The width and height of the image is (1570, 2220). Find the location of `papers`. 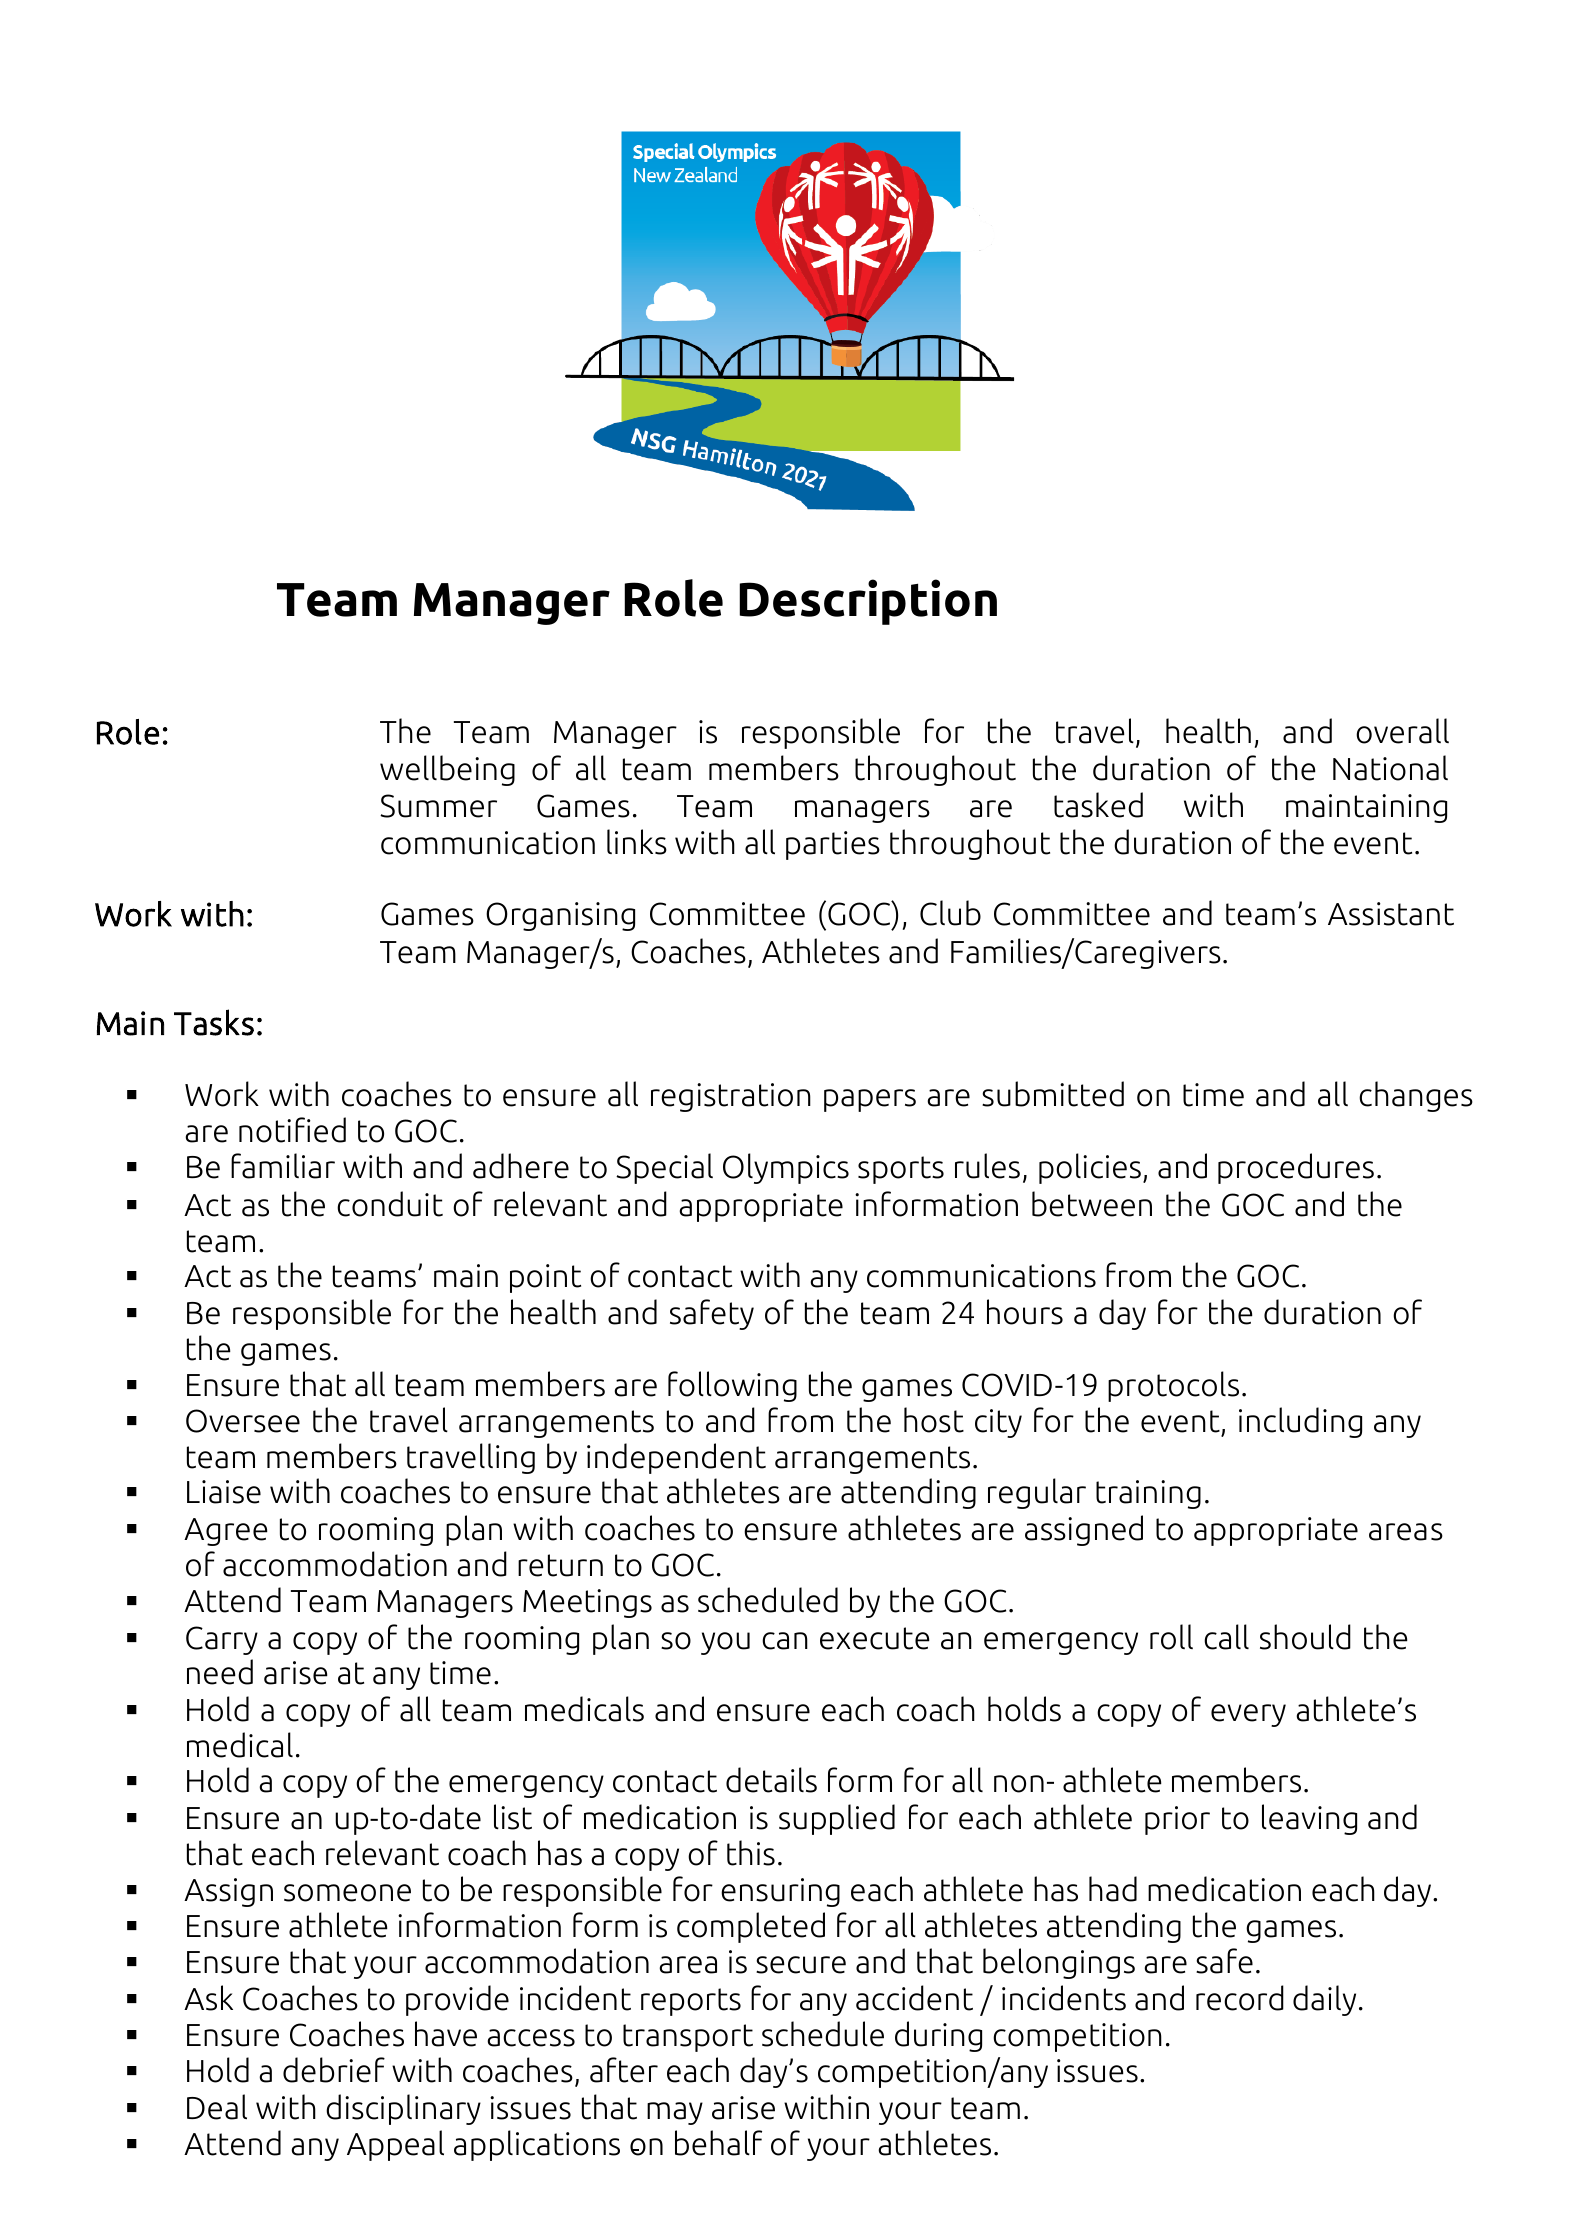

papers is located at coordinates (870, 1100).
